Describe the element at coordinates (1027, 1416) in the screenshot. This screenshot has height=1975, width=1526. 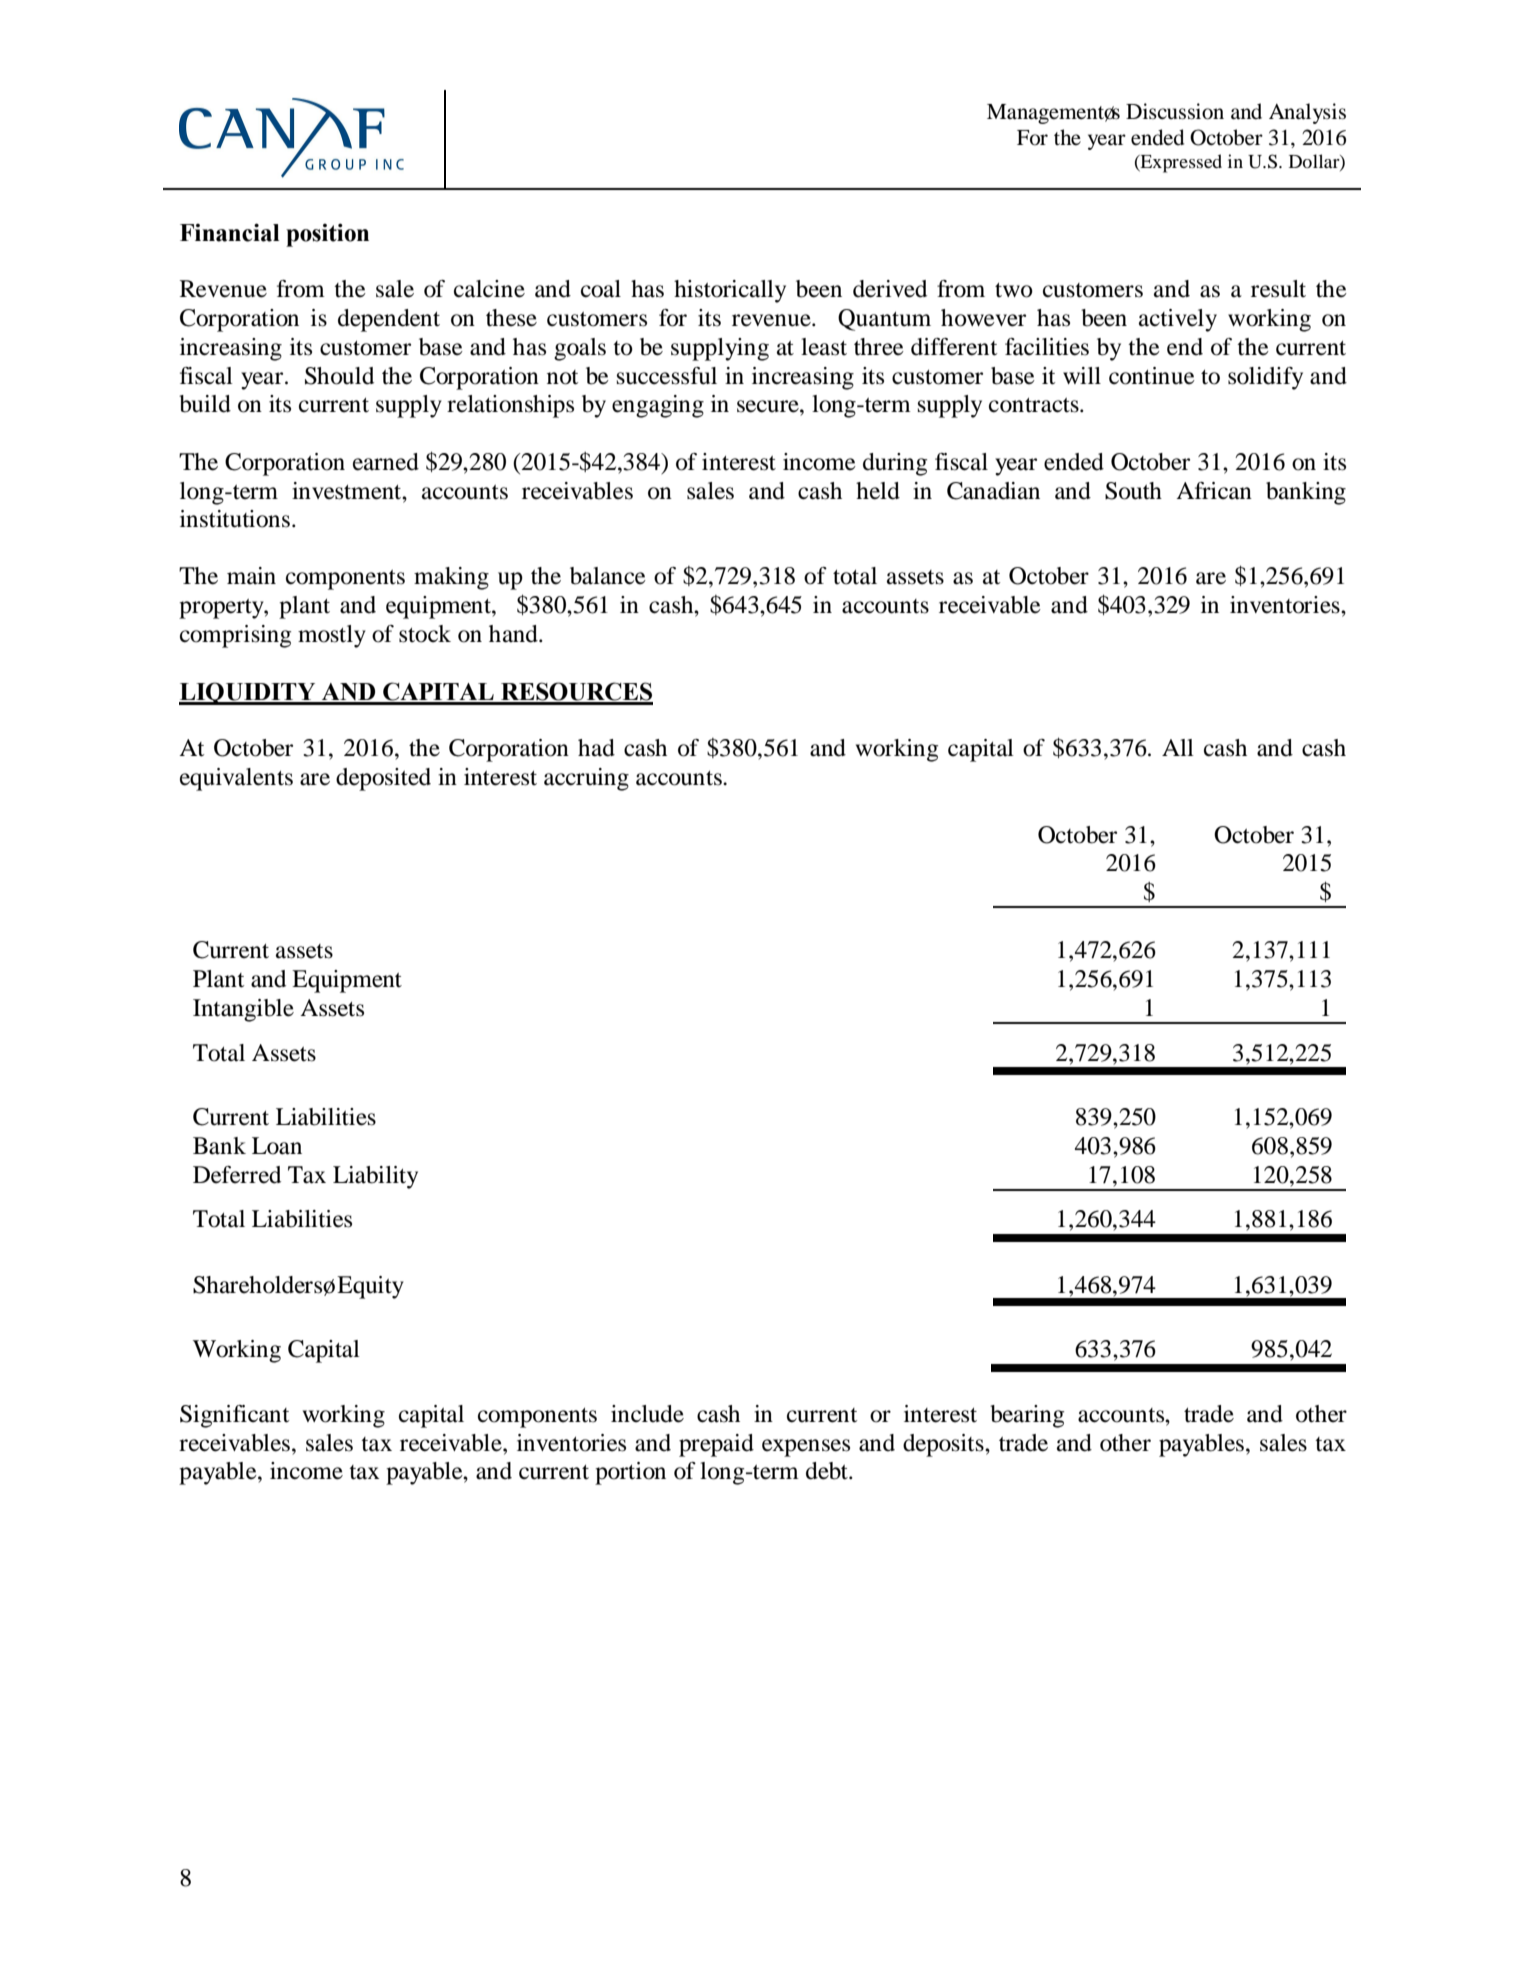
I see `bearing` at that location.
